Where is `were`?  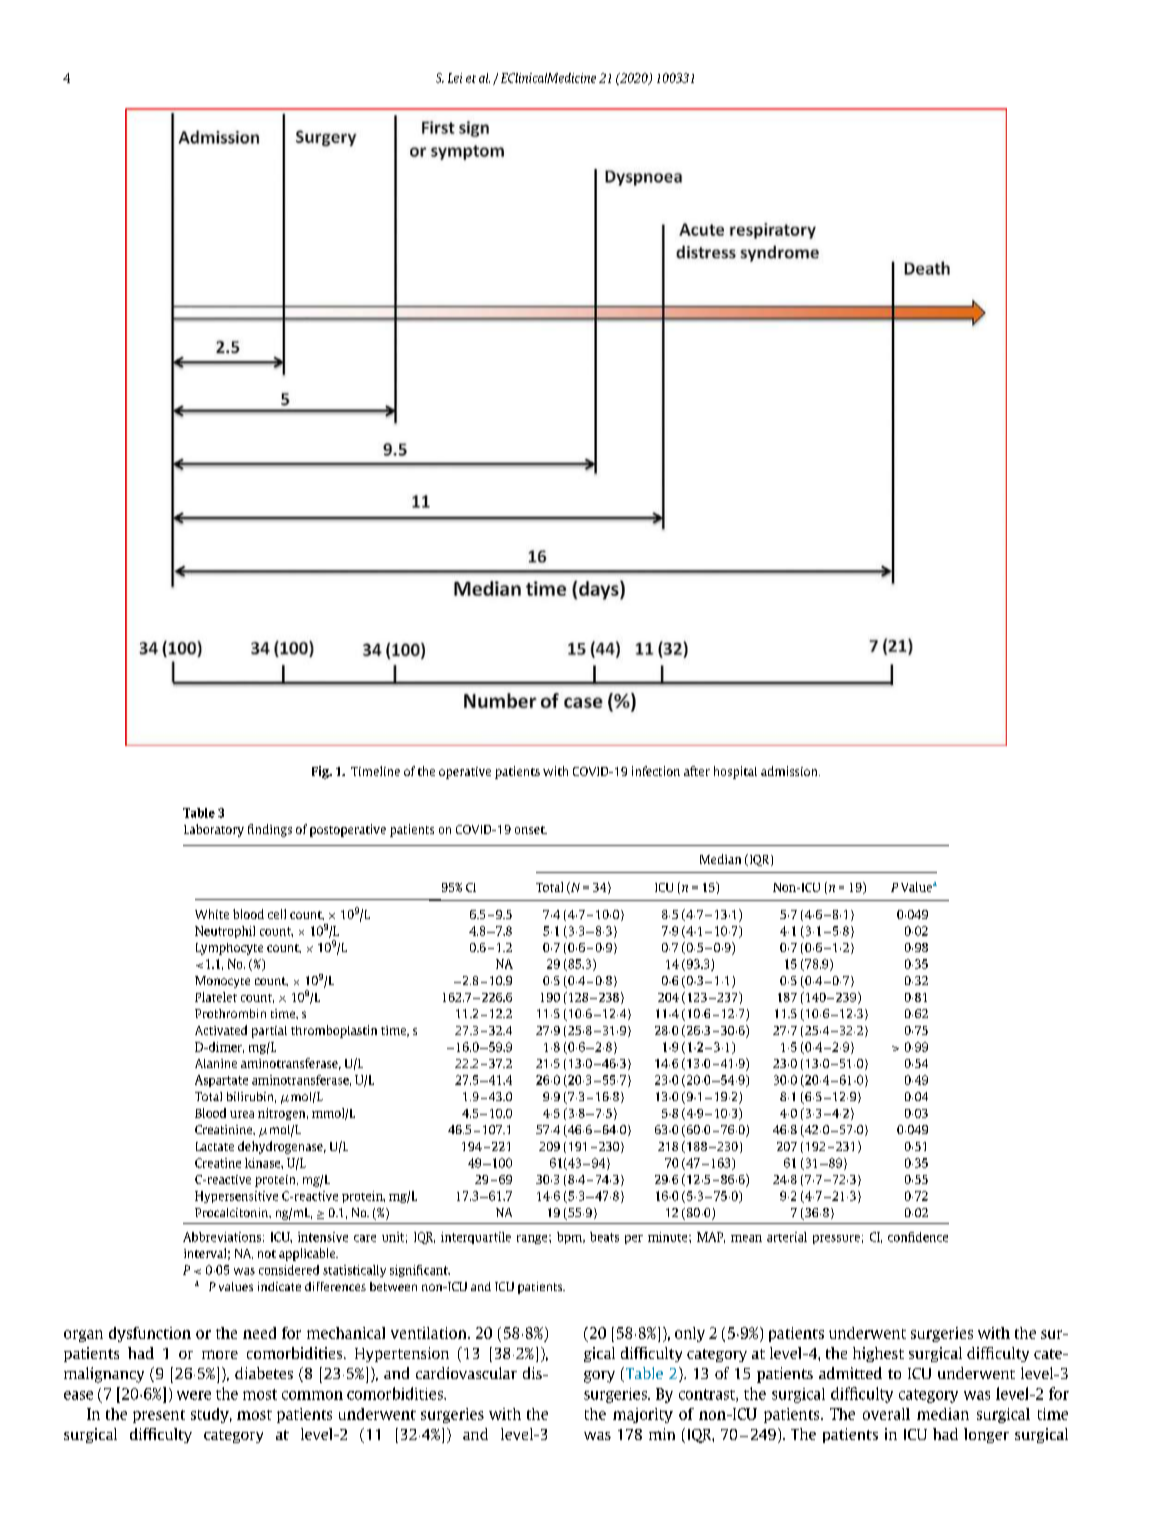 were is located at coordinates (194, 1395).
